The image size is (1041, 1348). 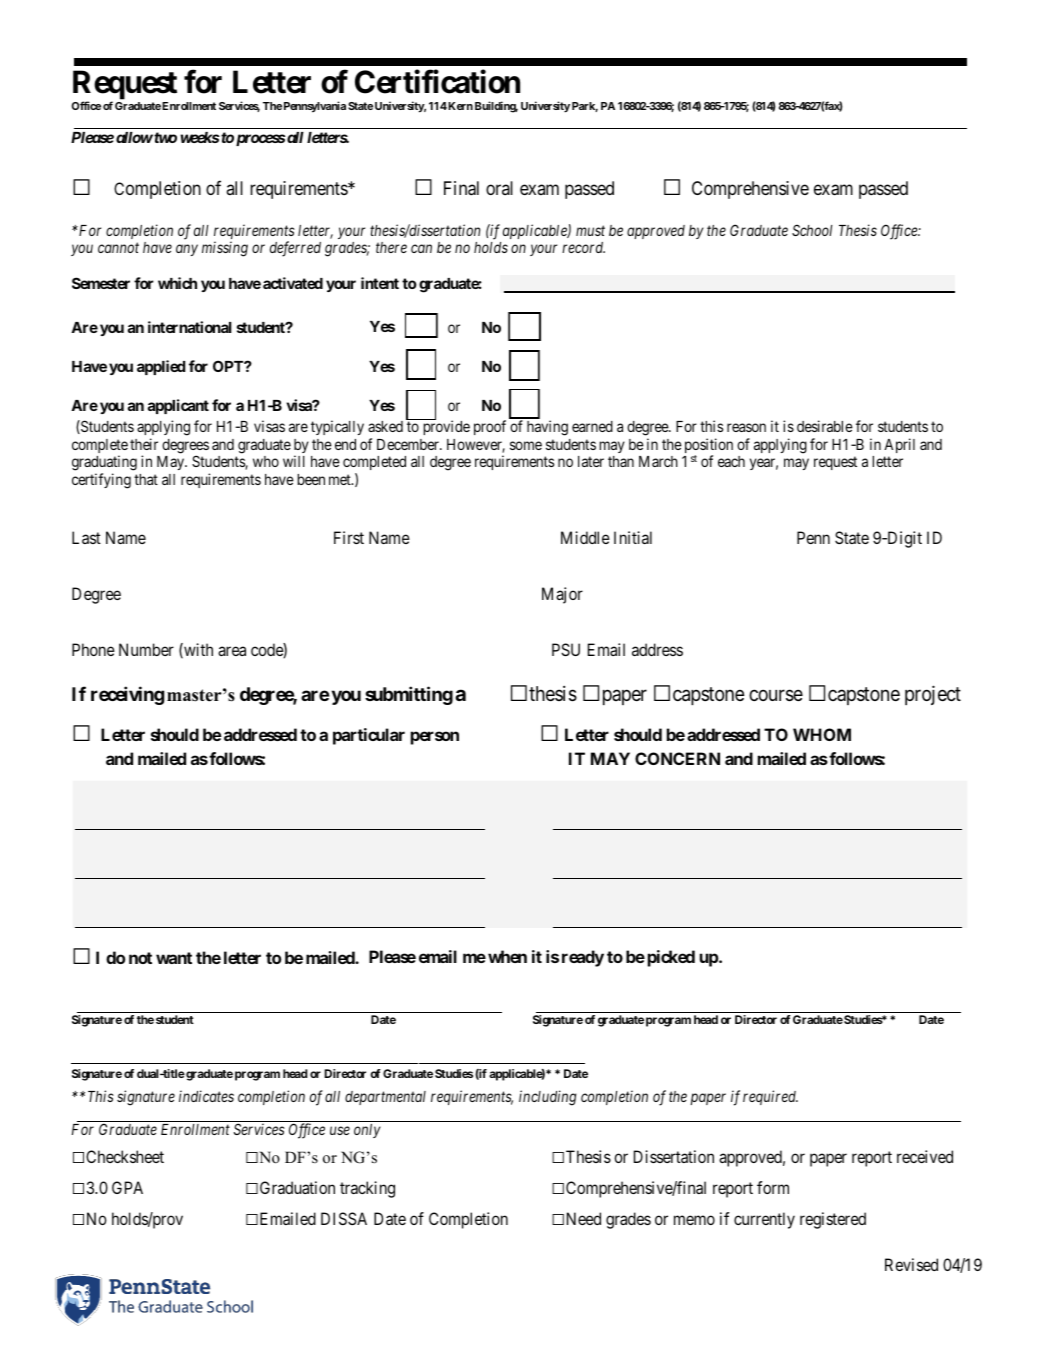 I want to click on Certification, so click(x=437, y=82).
